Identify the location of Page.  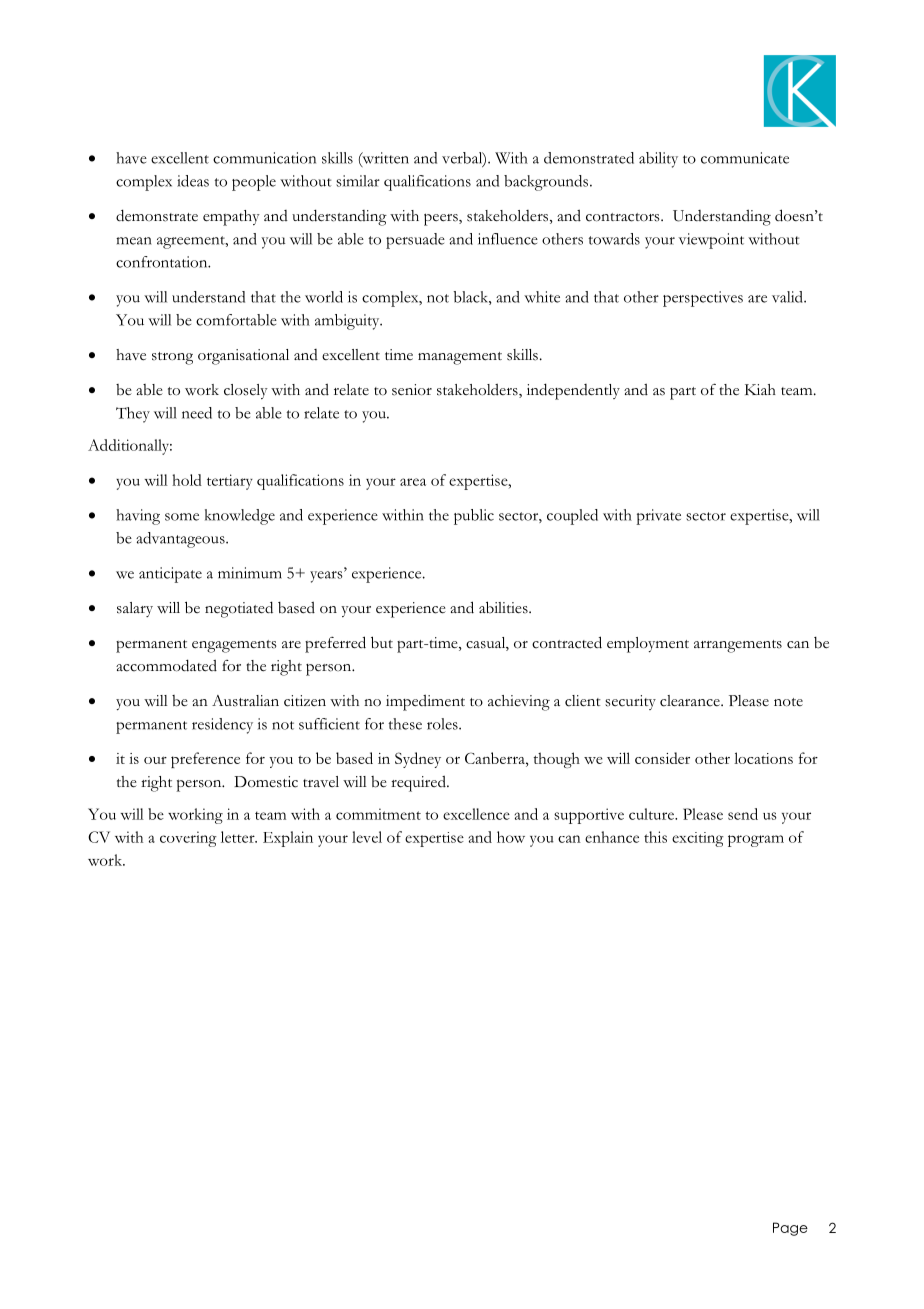
(790, 1229).
